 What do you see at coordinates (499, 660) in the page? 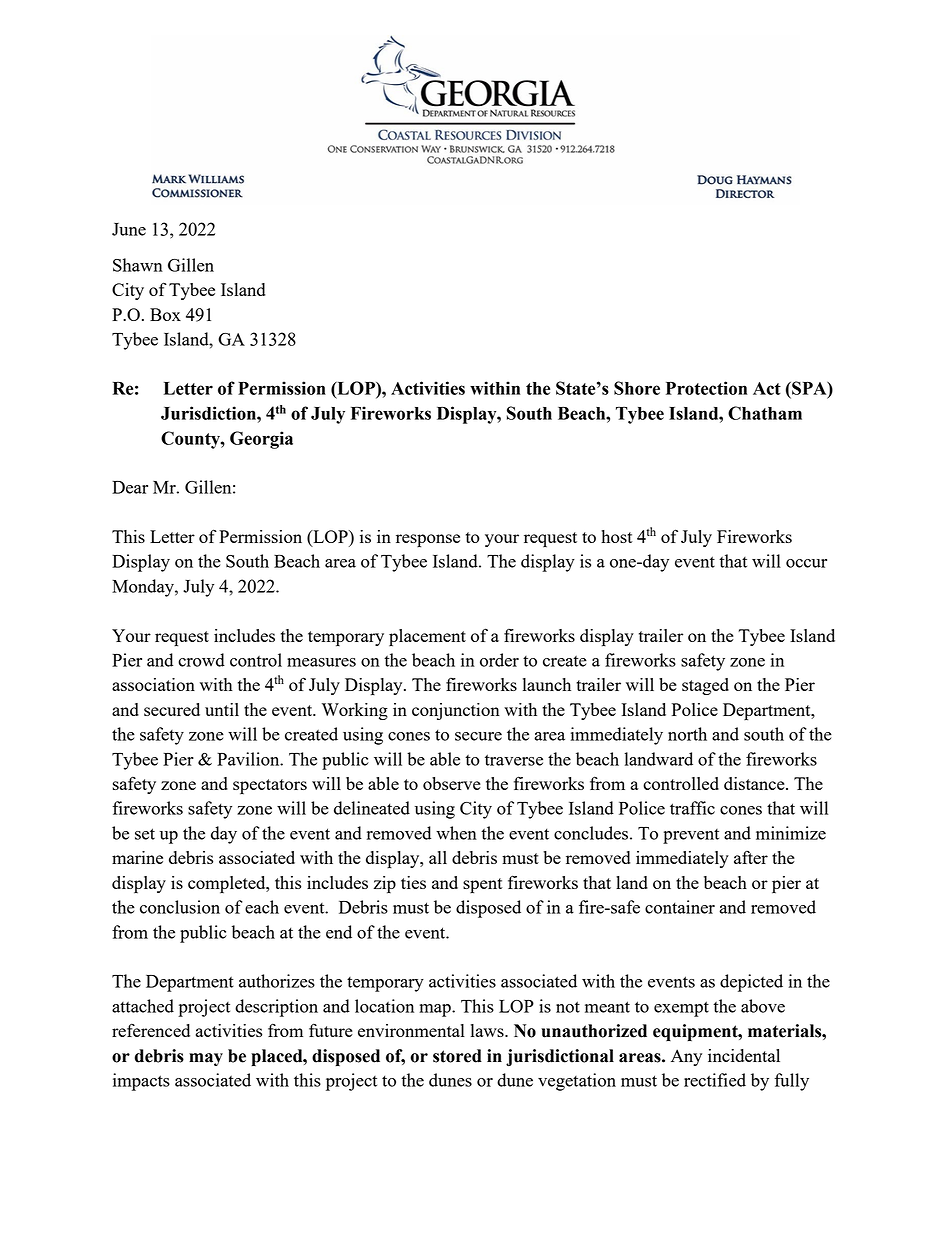
I see `order` at bounding box center [499, 660].
